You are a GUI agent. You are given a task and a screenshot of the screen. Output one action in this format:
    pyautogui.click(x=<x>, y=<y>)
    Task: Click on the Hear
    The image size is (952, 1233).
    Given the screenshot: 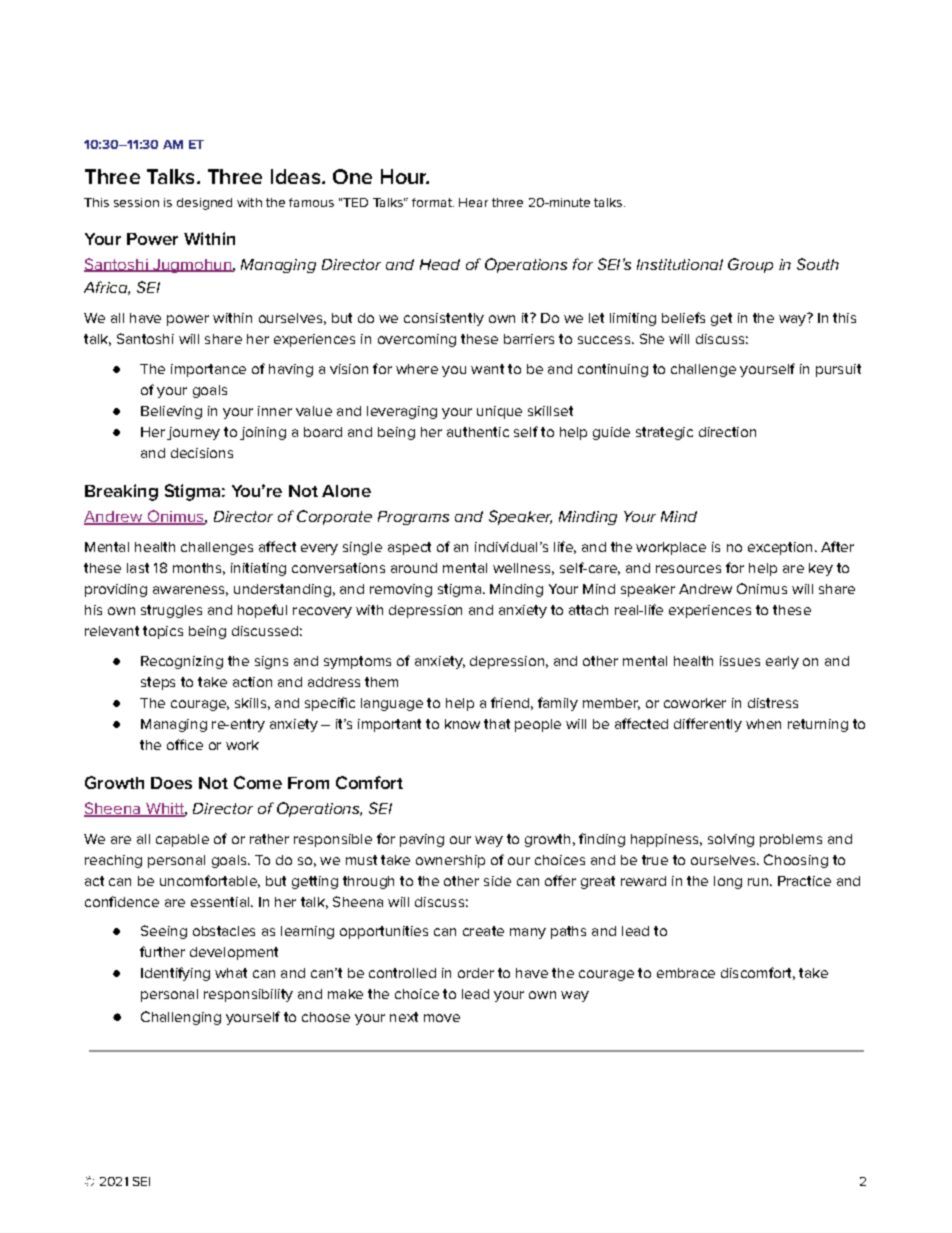 What is the action you would take?
    pyautogui.click(x=473, y=202)
